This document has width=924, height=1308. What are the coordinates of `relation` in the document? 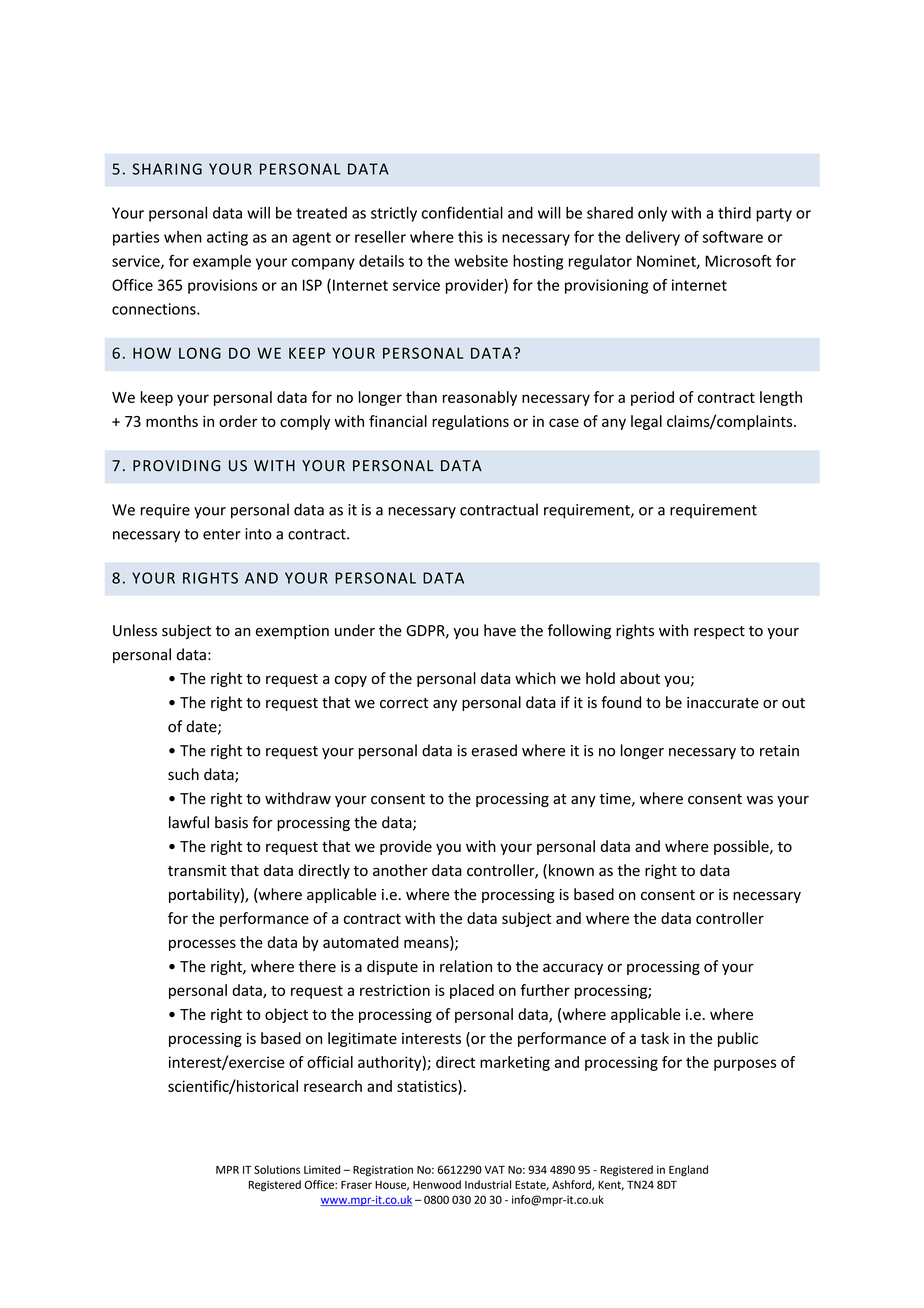 It's located at (466, 966).
